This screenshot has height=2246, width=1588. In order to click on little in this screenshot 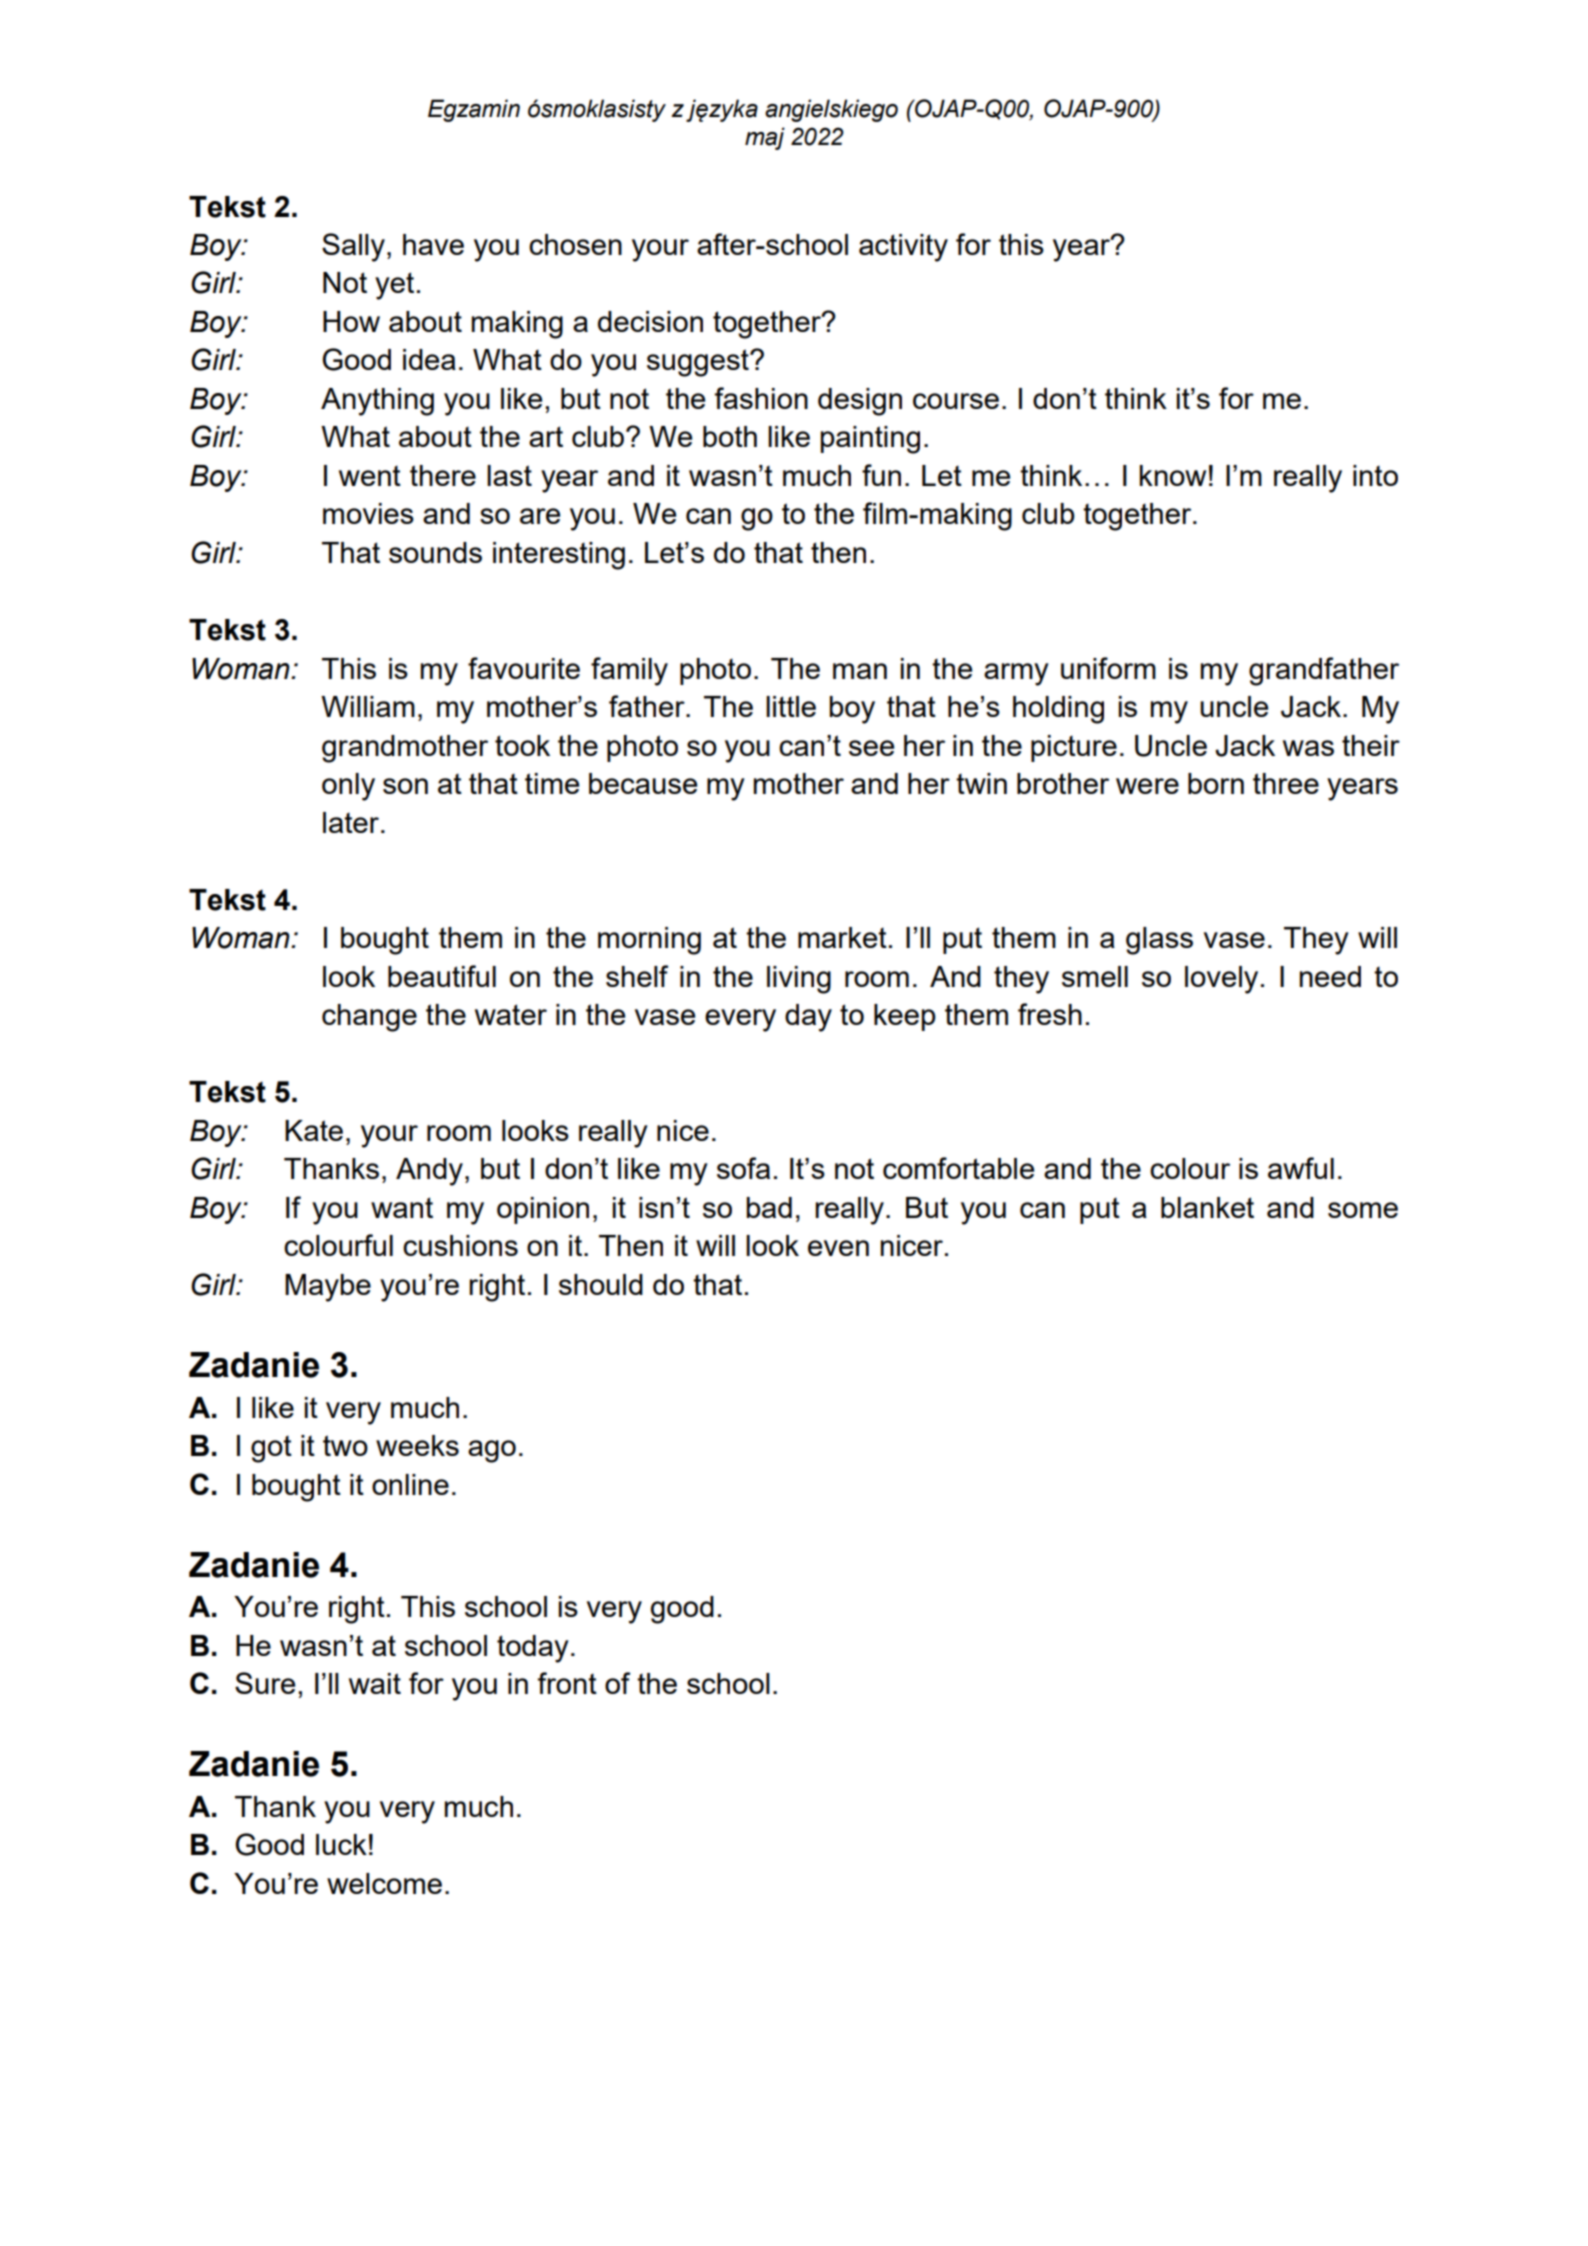, I will do `click(791, 706)`.
